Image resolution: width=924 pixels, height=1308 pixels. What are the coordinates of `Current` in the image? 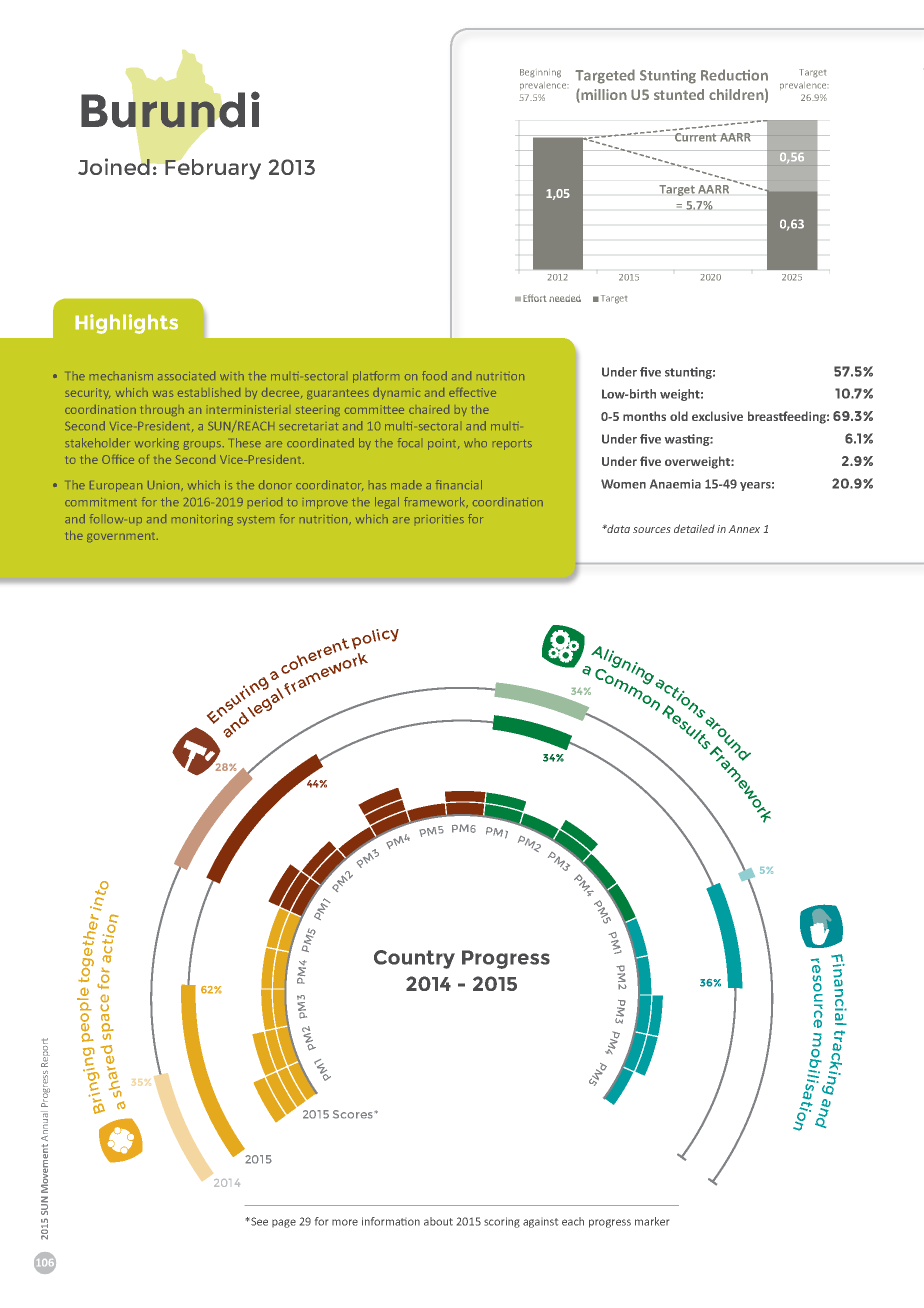 It's located at (696, 137).
